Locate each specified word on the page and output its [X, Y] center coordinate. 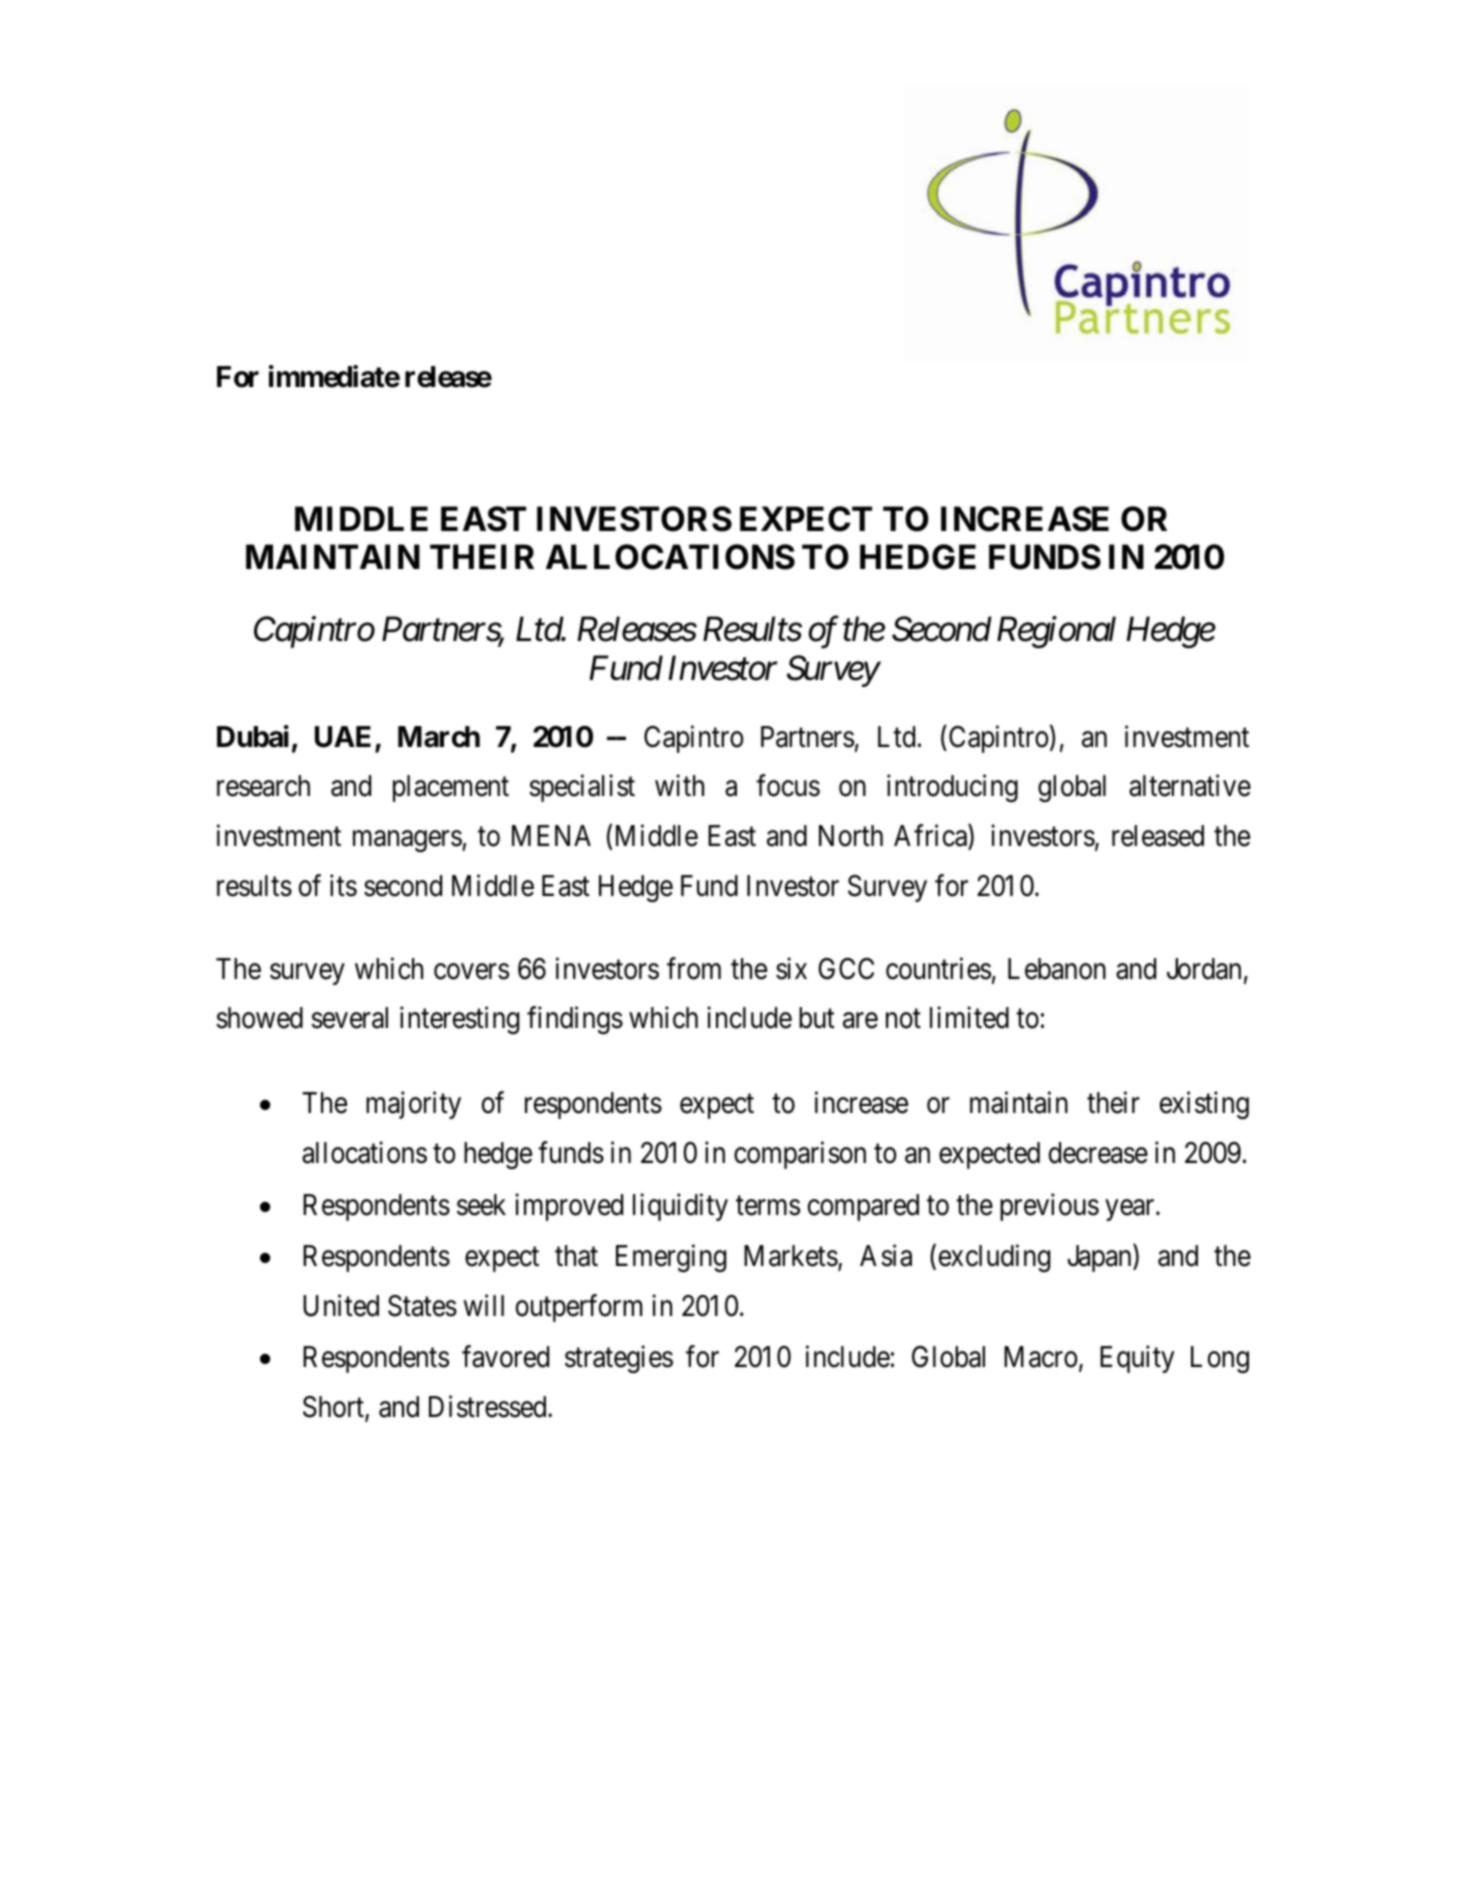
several [349, 1018]
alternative [1190, 786]
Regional [1056, 632]
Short [334, 1408]
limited [969, 1018]
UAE [343, 737]
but [817, 1018]
